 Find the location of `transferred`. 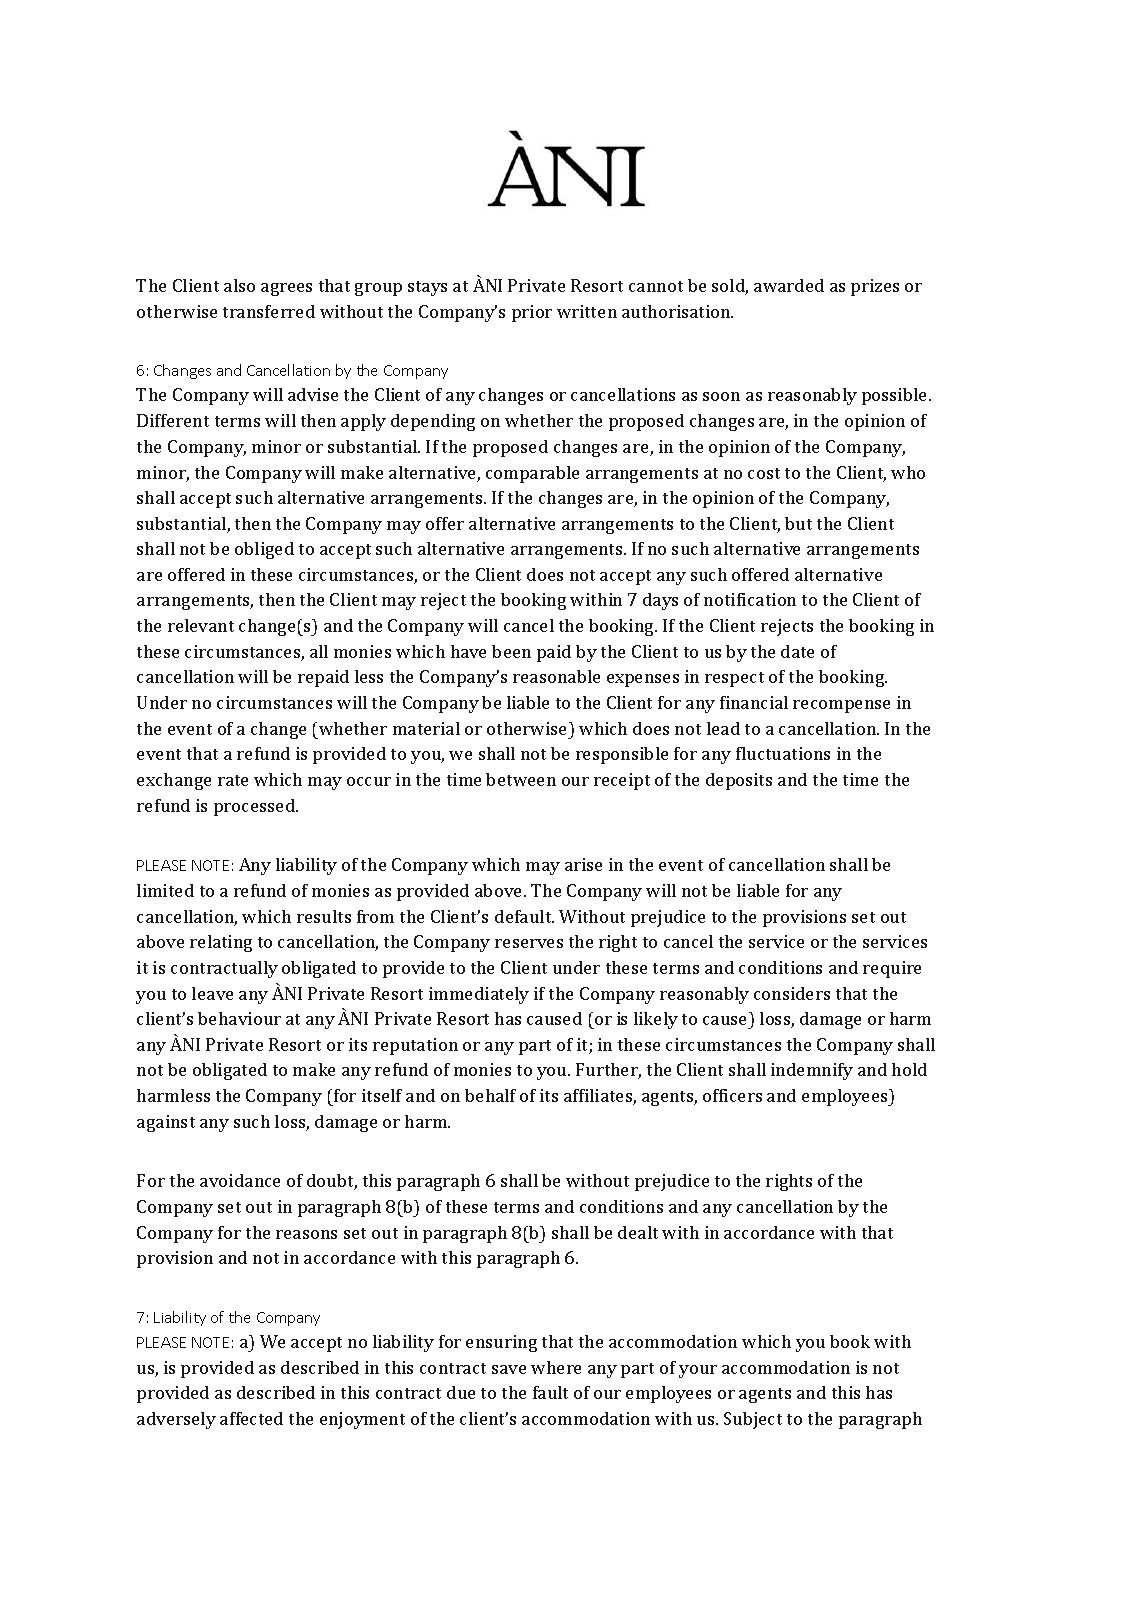

transferred is located at coordinates (269, 311).
